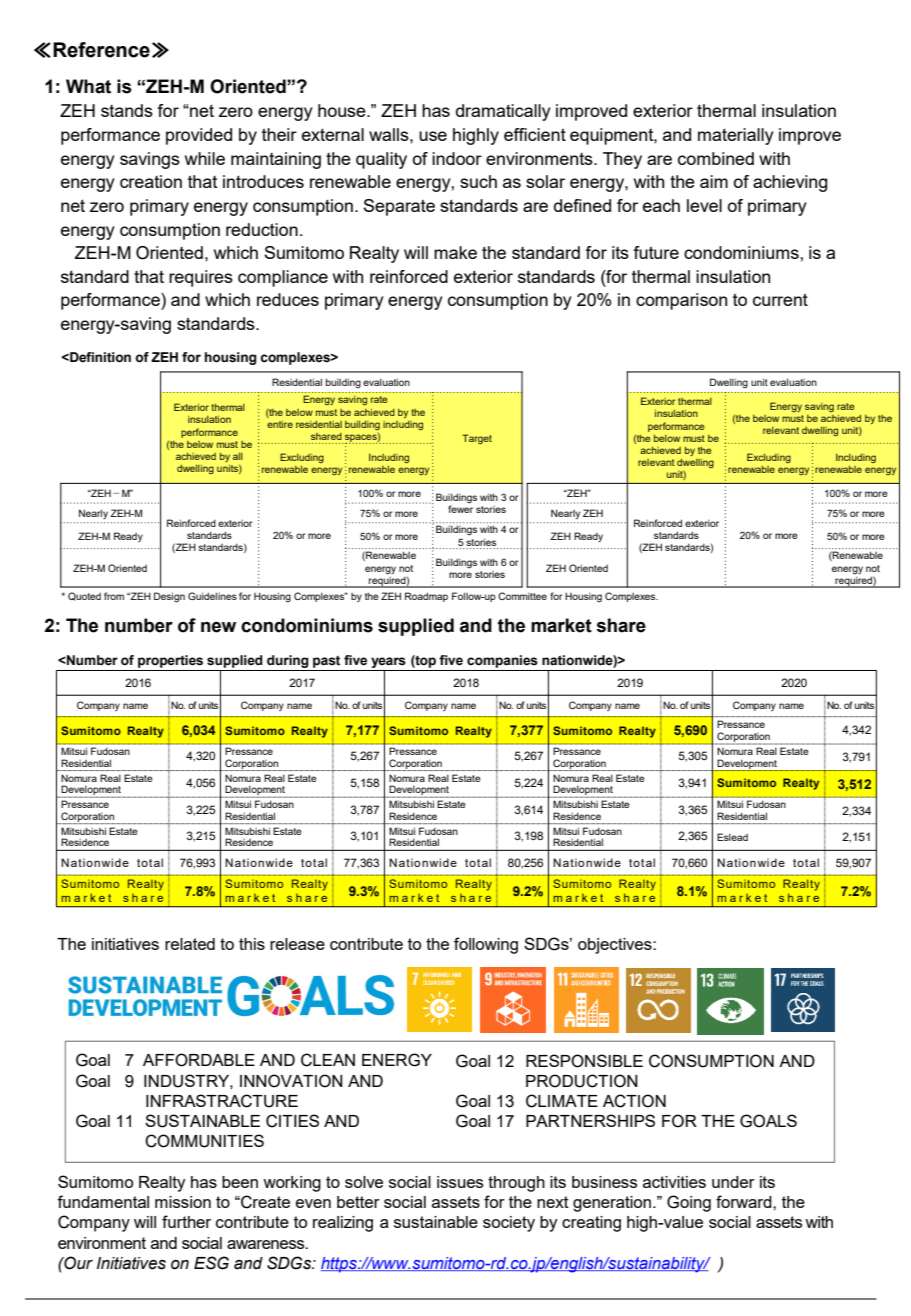  What do you see at coordinates (681, 301) in the screenshot?
I see `comparison` at bounding box center [681, 301].
